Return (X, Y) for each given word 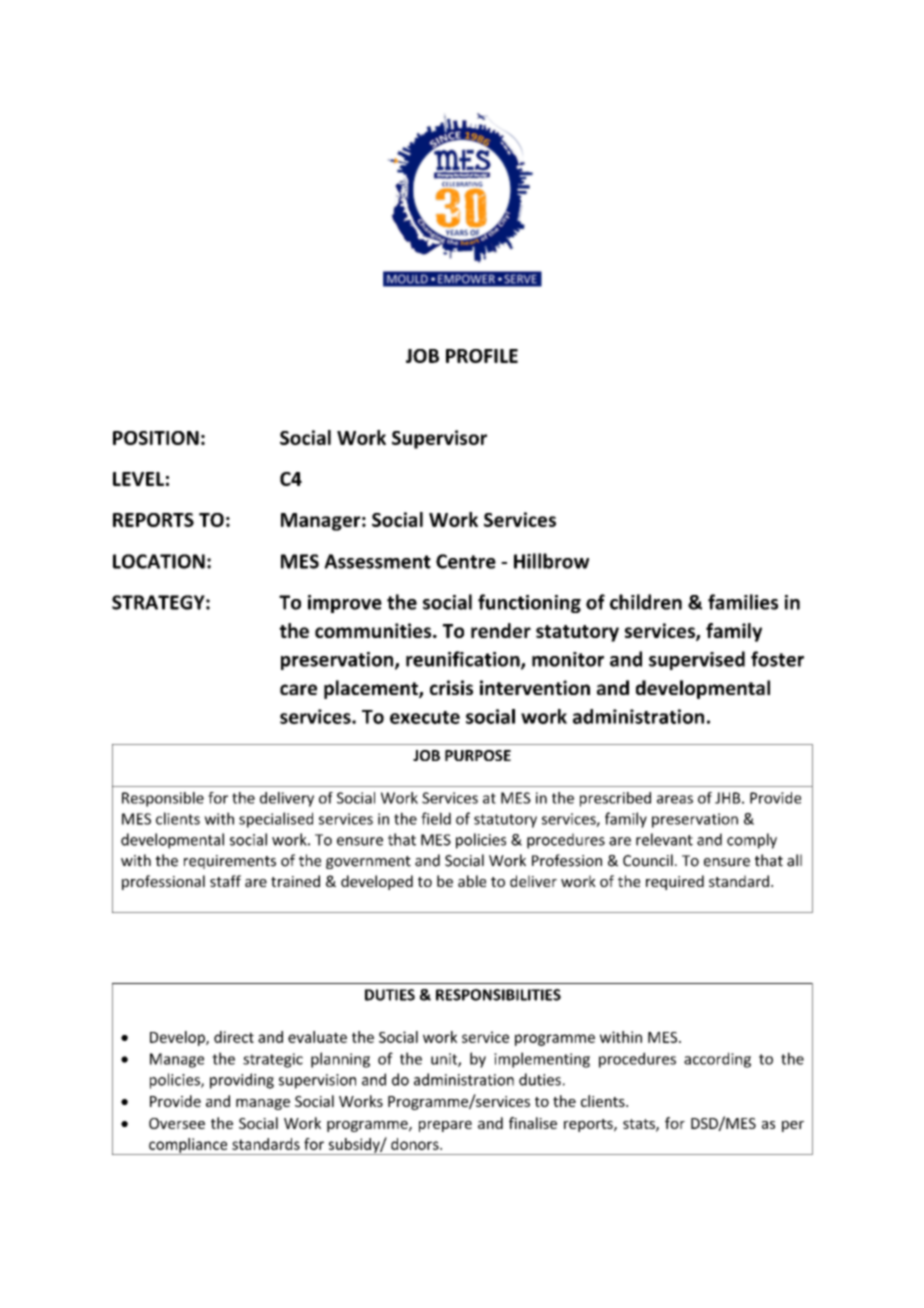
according (717, 1060)
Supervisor (439, 439)
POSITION (156, 438)
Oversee (177, 1123)
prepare (445, 1126)
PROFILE (482, 356)
